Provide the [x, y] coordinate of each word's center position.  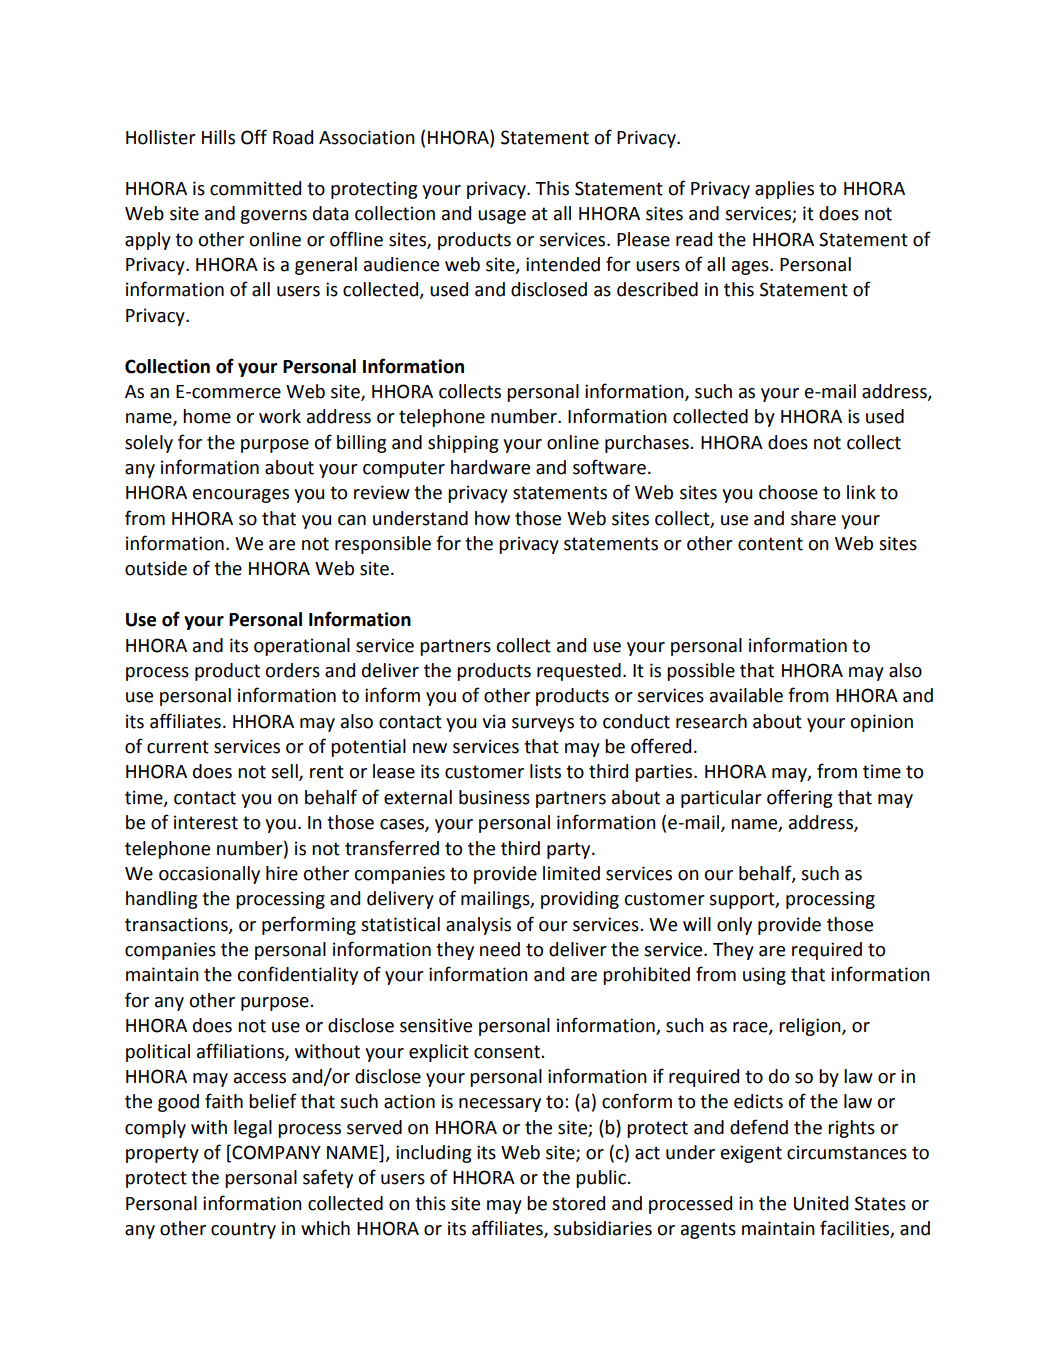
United [821, 1203]
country [243, 1230]
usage [502, 217]
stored [578, 1203]
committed [255, 188]
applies [784, 190]
